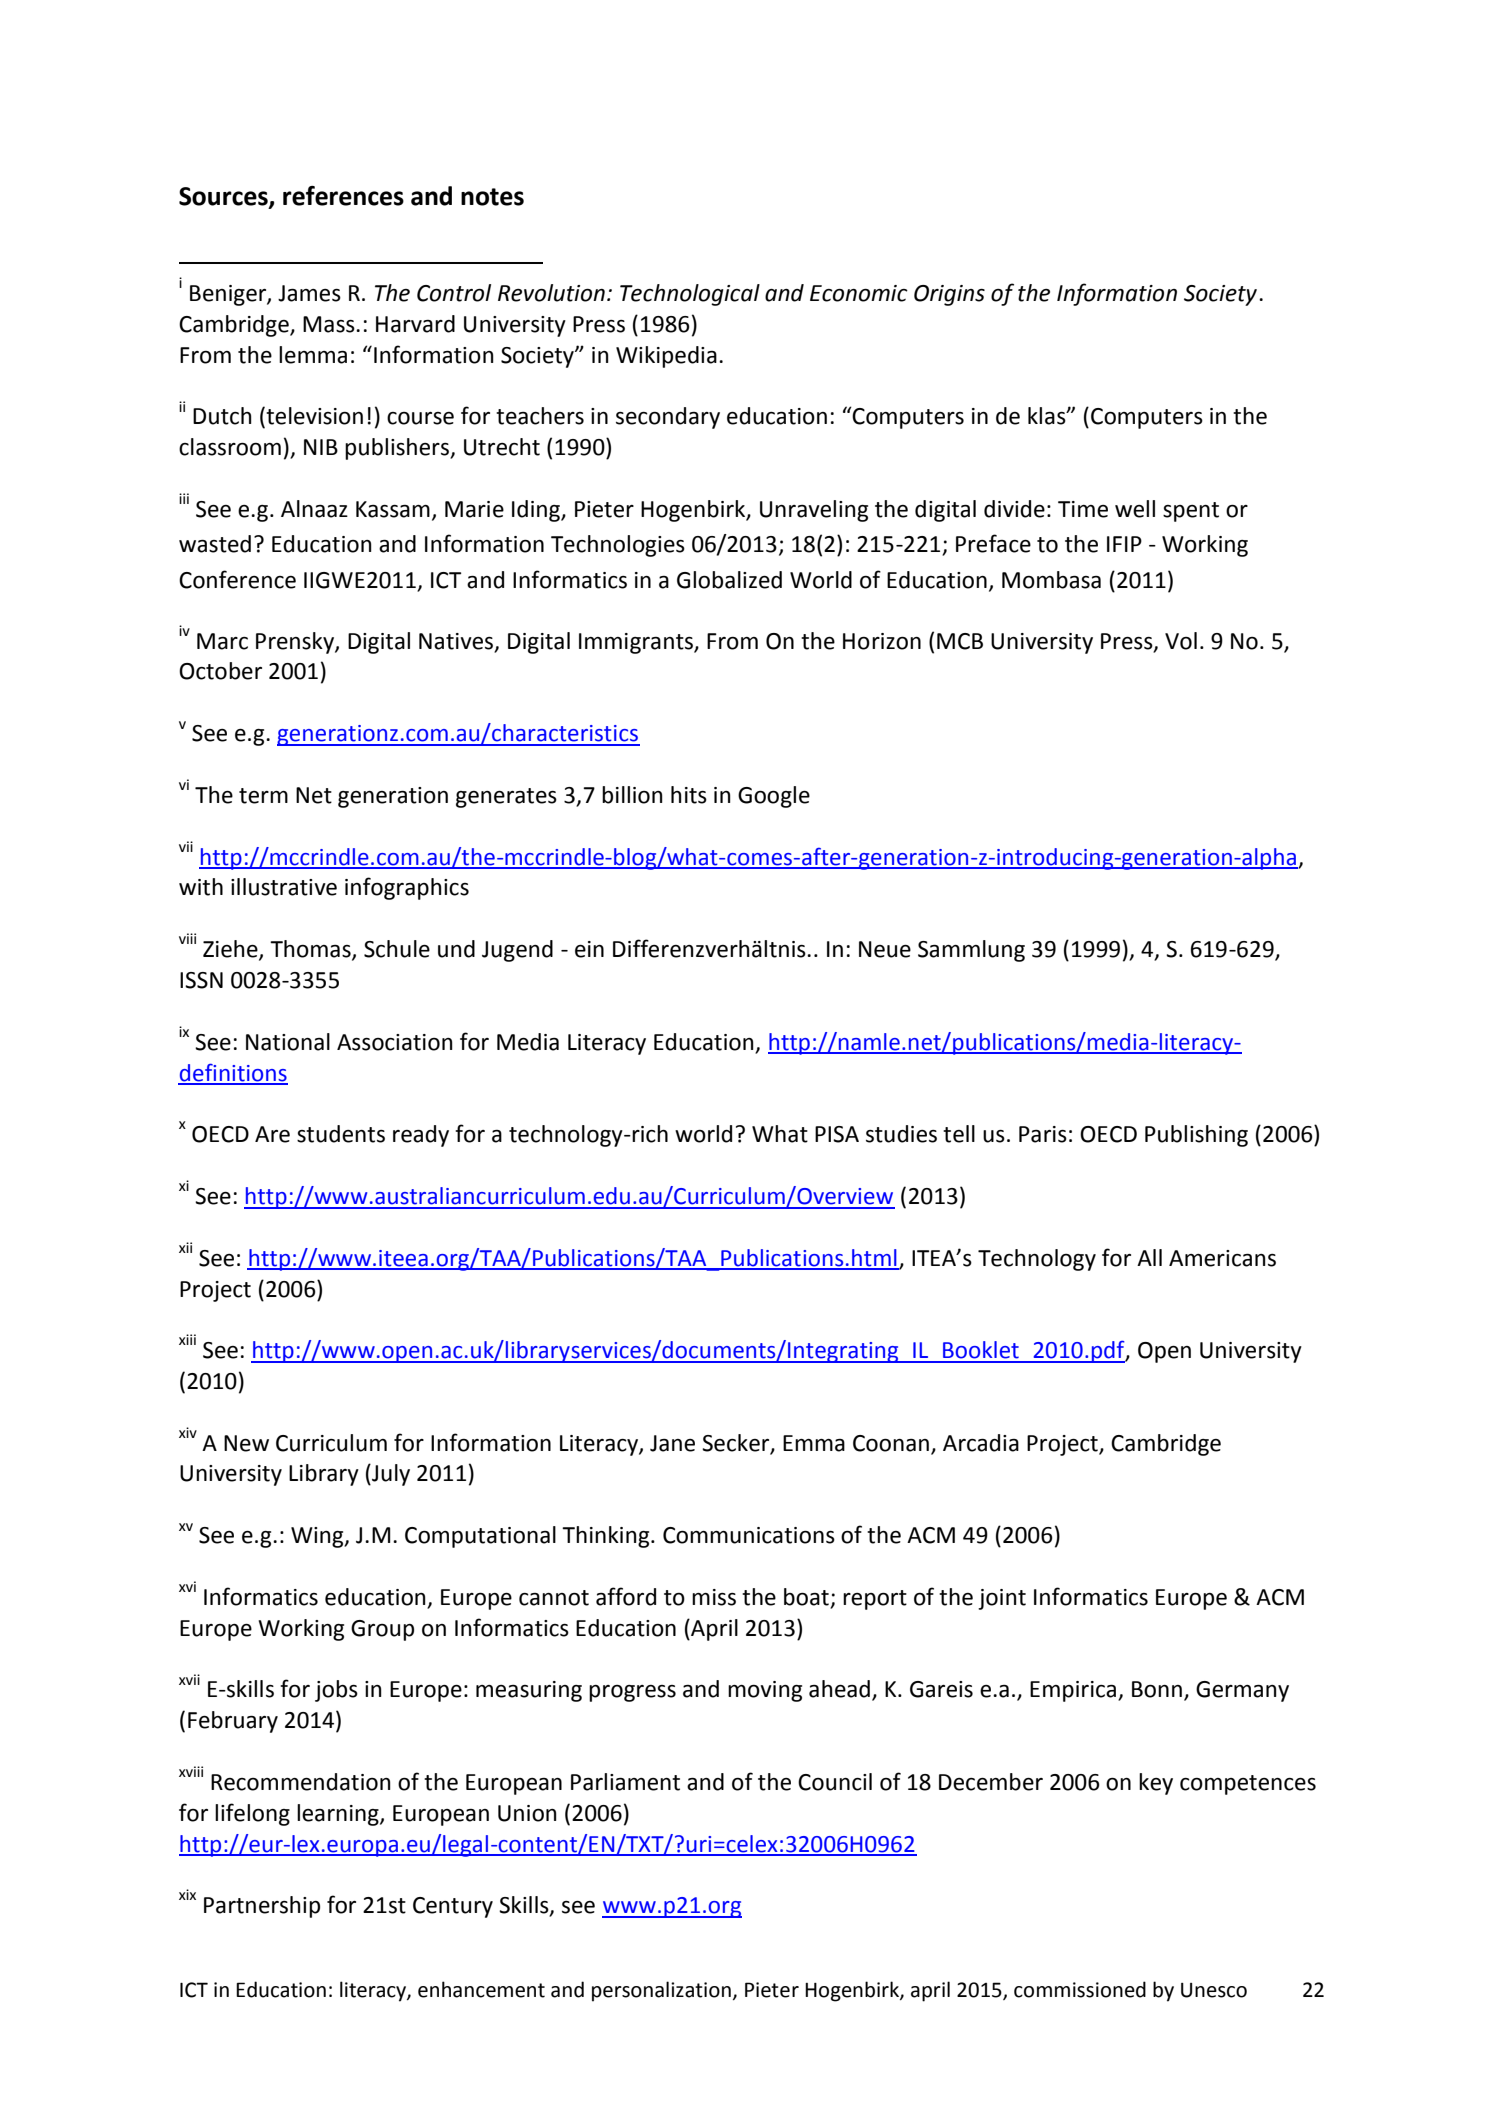  Describe the element at coordinates (309, 293) in the screenshot. I see `James` at that location.
